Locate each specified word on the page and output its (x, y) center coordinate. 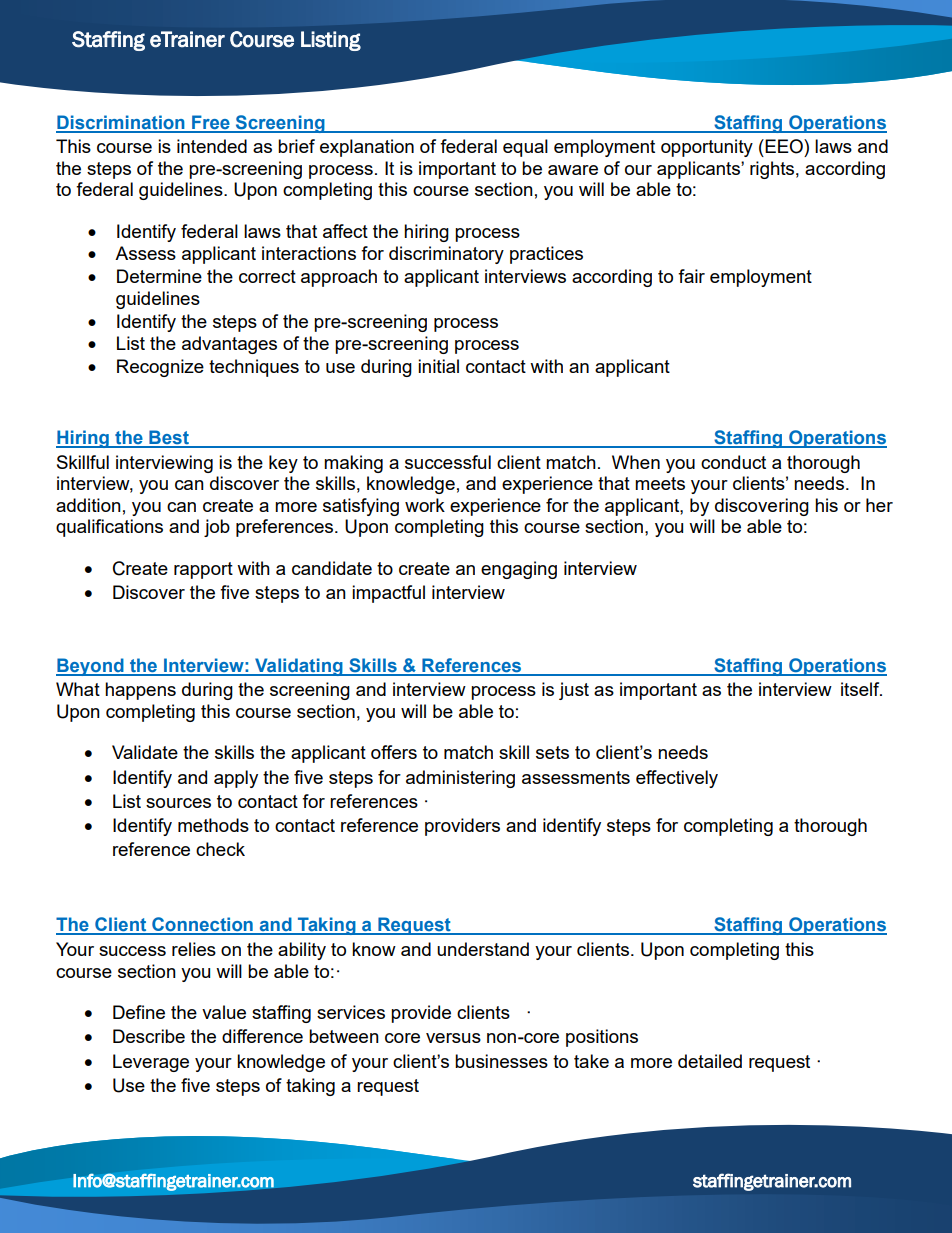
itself (861, 689)
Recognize (160, 368)
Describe (149, 1036)
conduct (733, 462)
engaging (519, 570)
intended (212, 146)
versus (453, 1038)
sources (178, 803)
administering (460, 779)
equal (525, 148)
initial (438, 366)
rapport (203, 570)
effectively (677, 779)
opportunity (707, 148)
